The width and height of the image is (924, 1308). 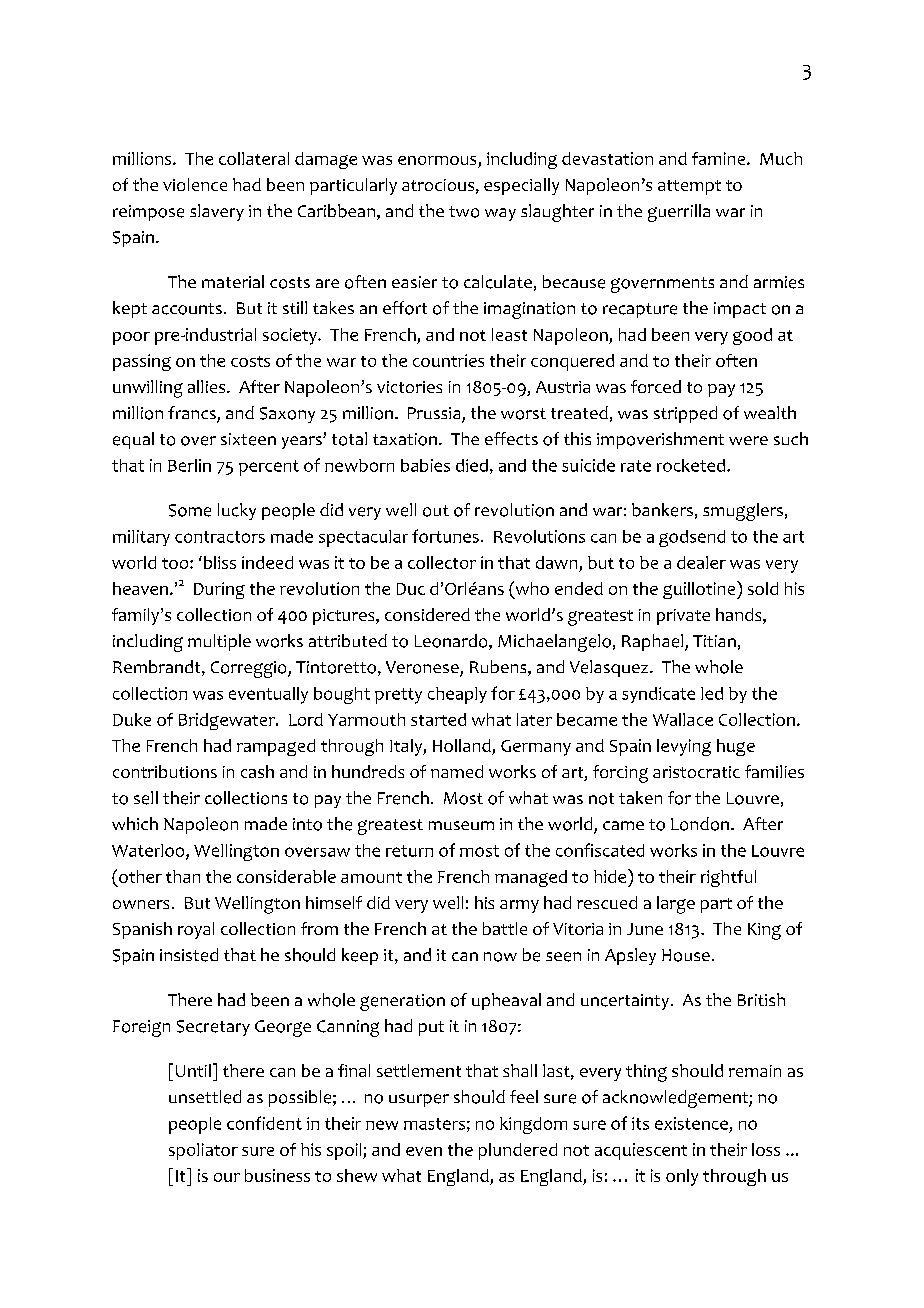 I want to click on London, so click(x=700, y=824).
